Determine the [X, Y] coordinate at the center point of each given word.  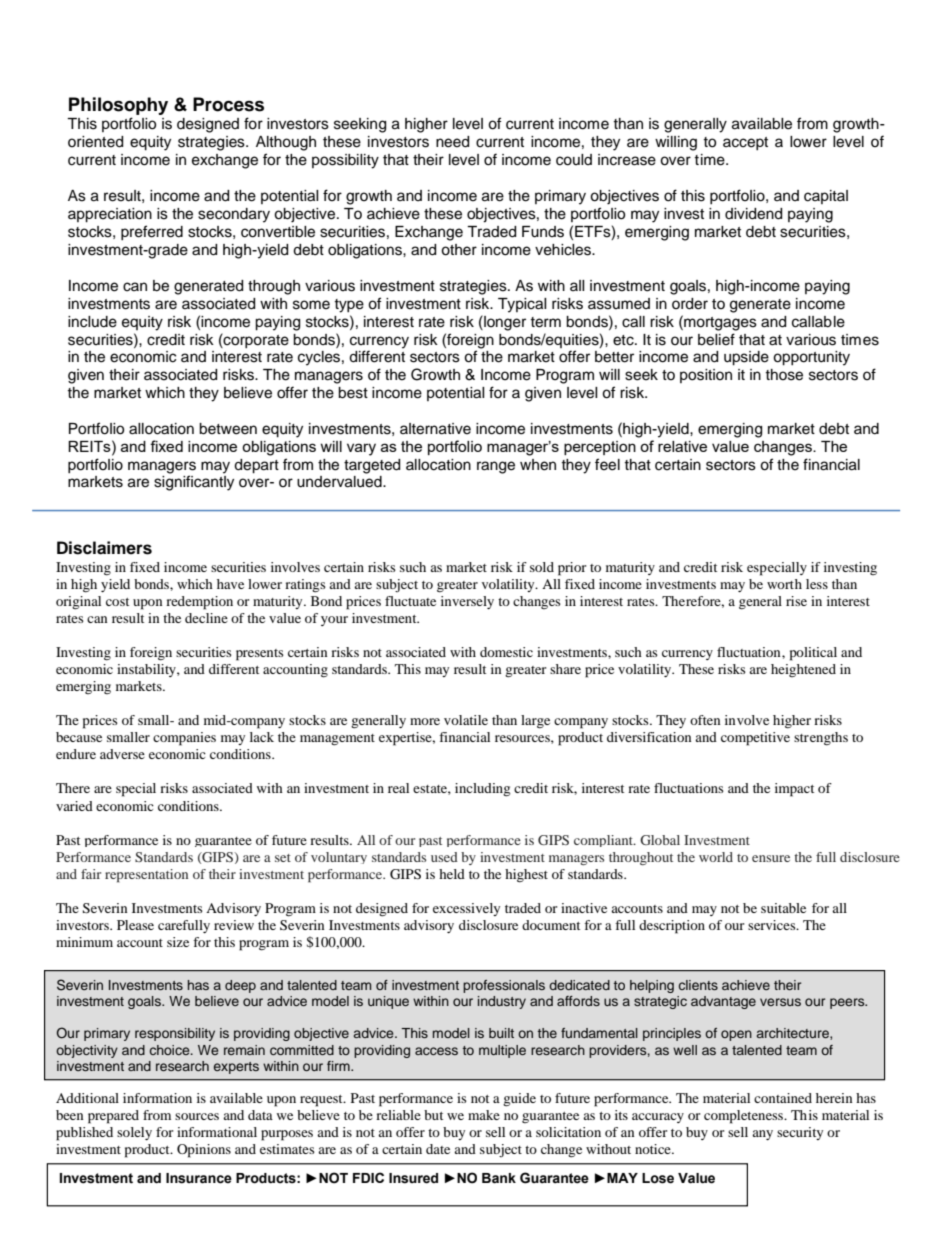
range [496, 467]
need [452, 142]
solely [134, 1133]
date [438, 1149]
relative [682, 446]
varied [74, 806]
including [482, 790]
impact [794, 790]
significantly [194, 483]
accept [745, 143]
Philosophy [118, 106]
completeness [745, 1117]
